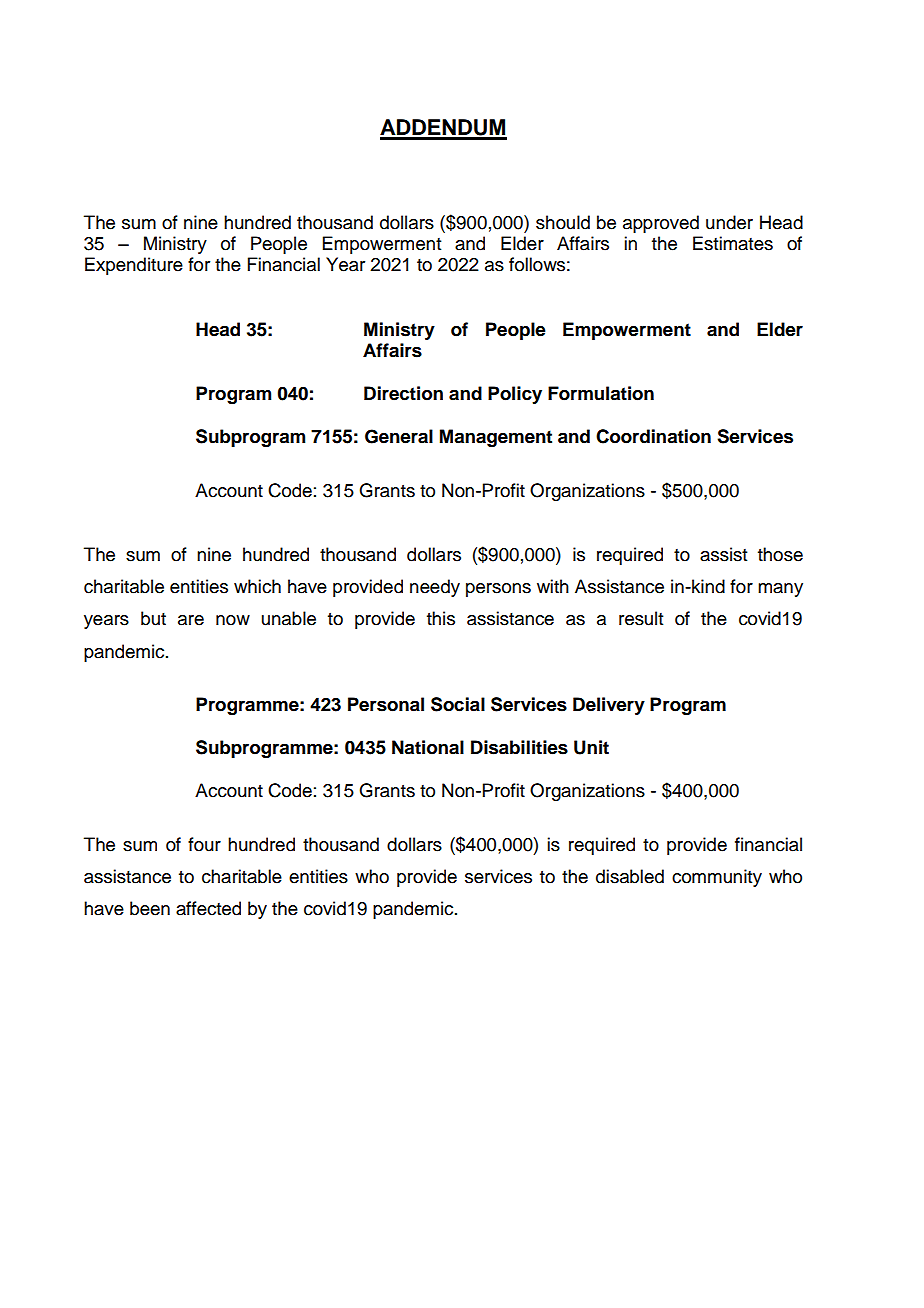 The height and width of the screenshot is (1308, 924). Describe the element at coordinates (435, 588) in the screenshot. I see `needy` at that location.
